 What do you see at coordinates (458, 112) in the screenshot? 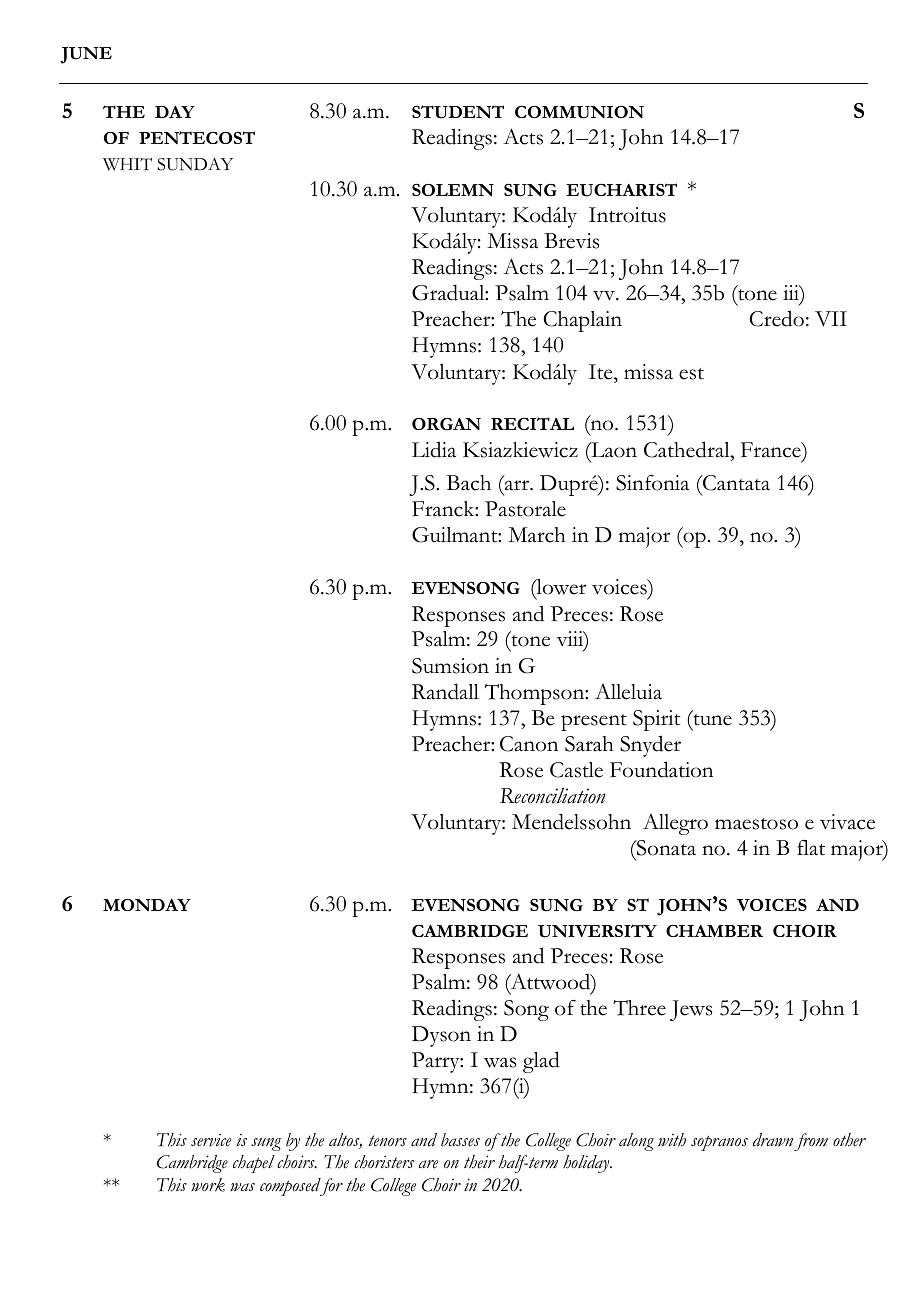
I see `STUDENT` at bounding box center [458, 112].
